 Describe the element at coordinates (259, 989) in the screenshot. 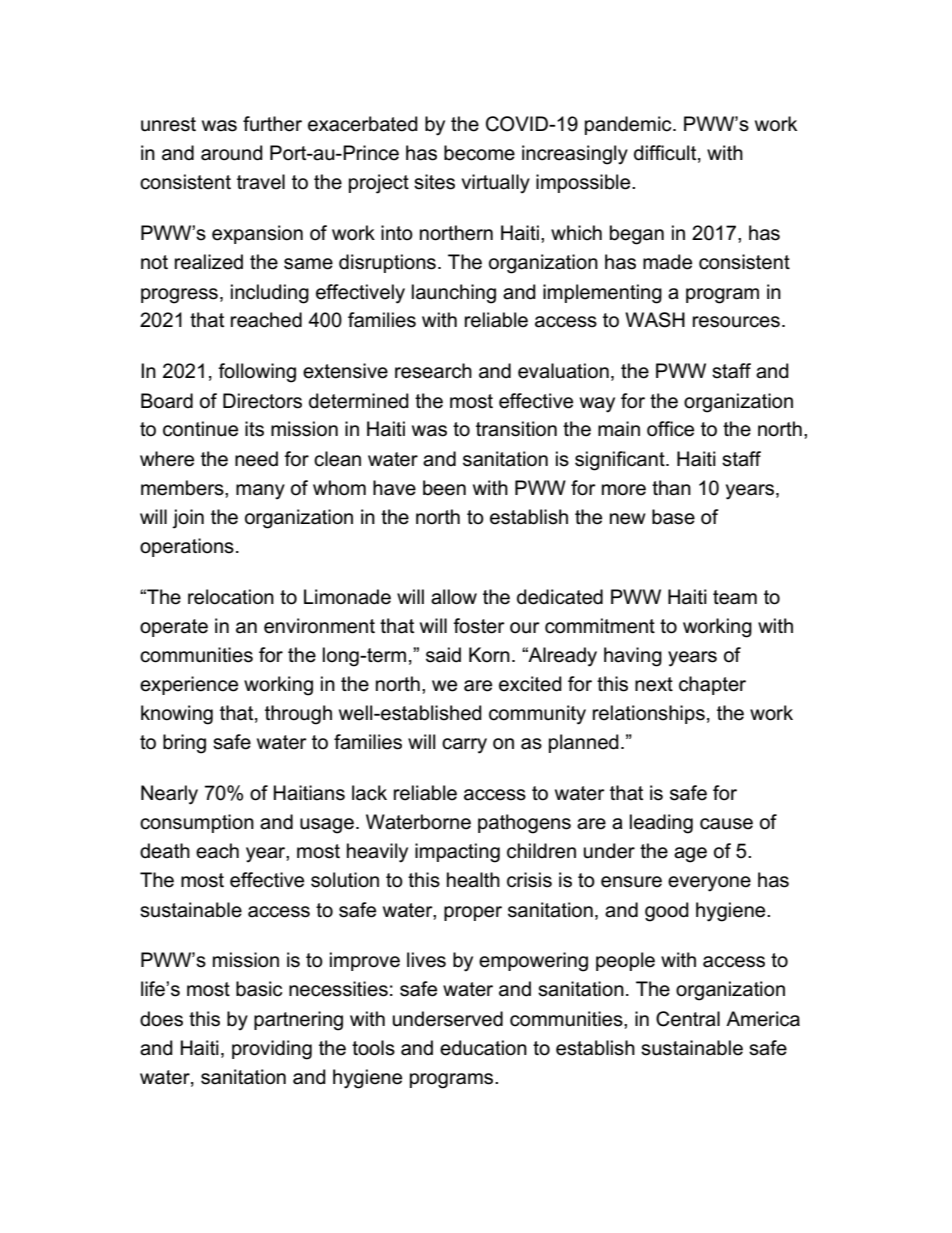

I see `basic` at that location.
